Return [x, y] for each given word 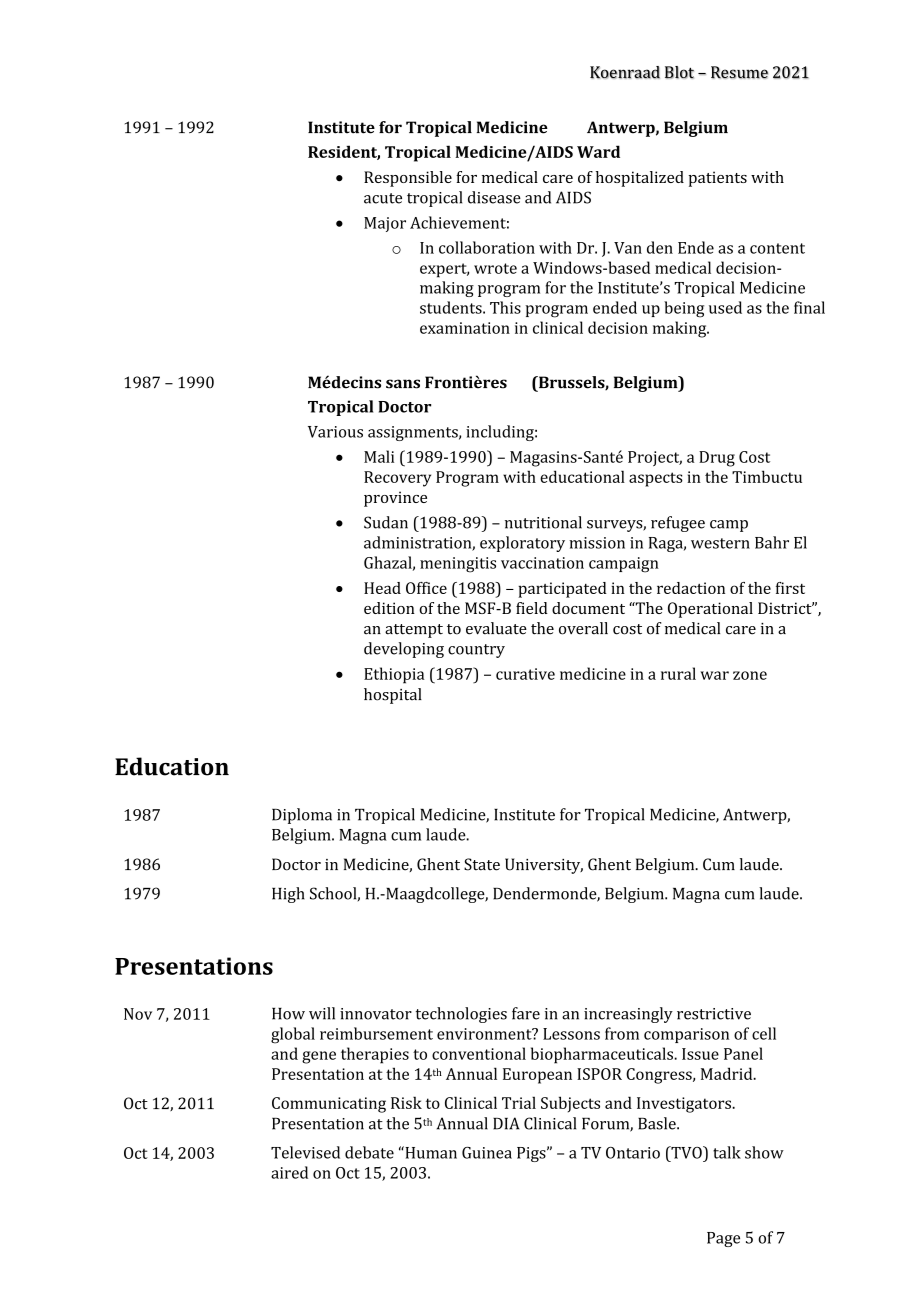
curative [525, 674]
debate [369, 1152]
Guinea [487, 1153]
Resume [739, 72]
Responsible [408, 179]
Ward [598, 151]
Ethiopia [394, 675]
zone [750, 675]
